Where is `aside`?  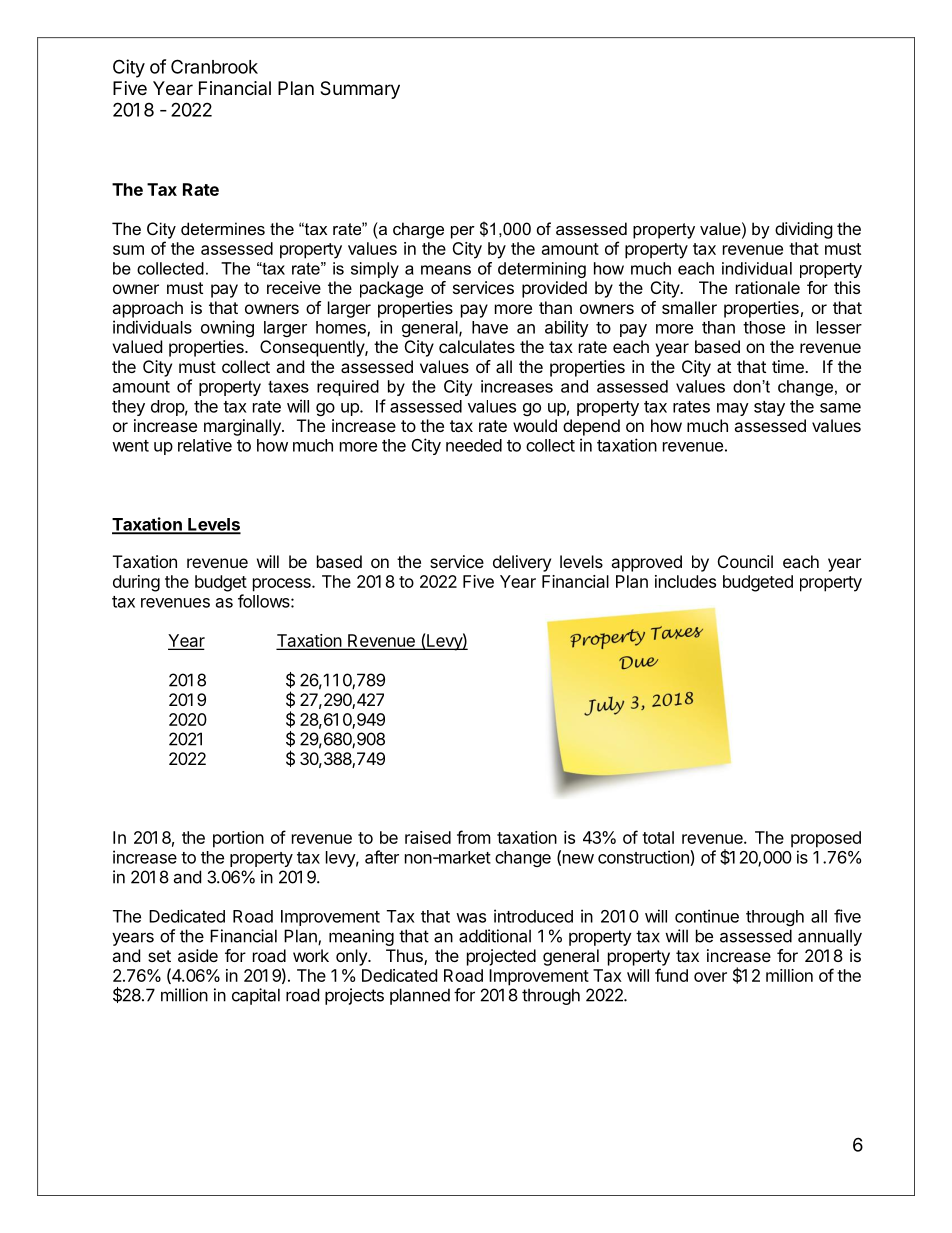
aside is located at coordinates (198, 955).
